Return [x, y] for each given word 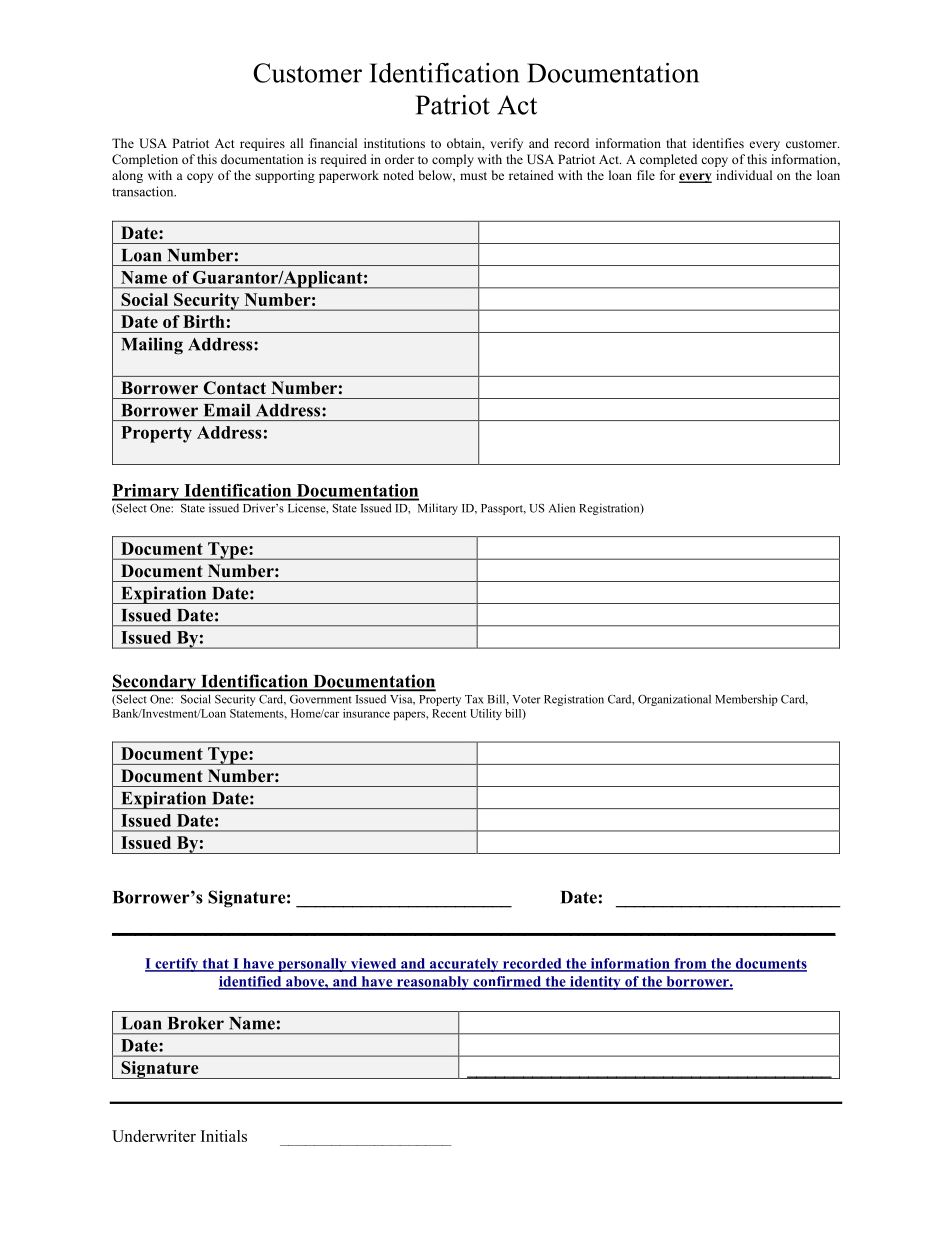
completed [668, 160]
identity [595, 983]
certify [176, 965]
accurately [464, 965]
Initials [224, 1136]
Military [438, 509]
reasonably [433, 983]
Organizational [674, 700]
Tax [474, 699]
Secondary [155, 683]
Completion [145, 160]
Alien [562, 508]
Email [227, 410]
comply [453, 160]
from [690, 964]
